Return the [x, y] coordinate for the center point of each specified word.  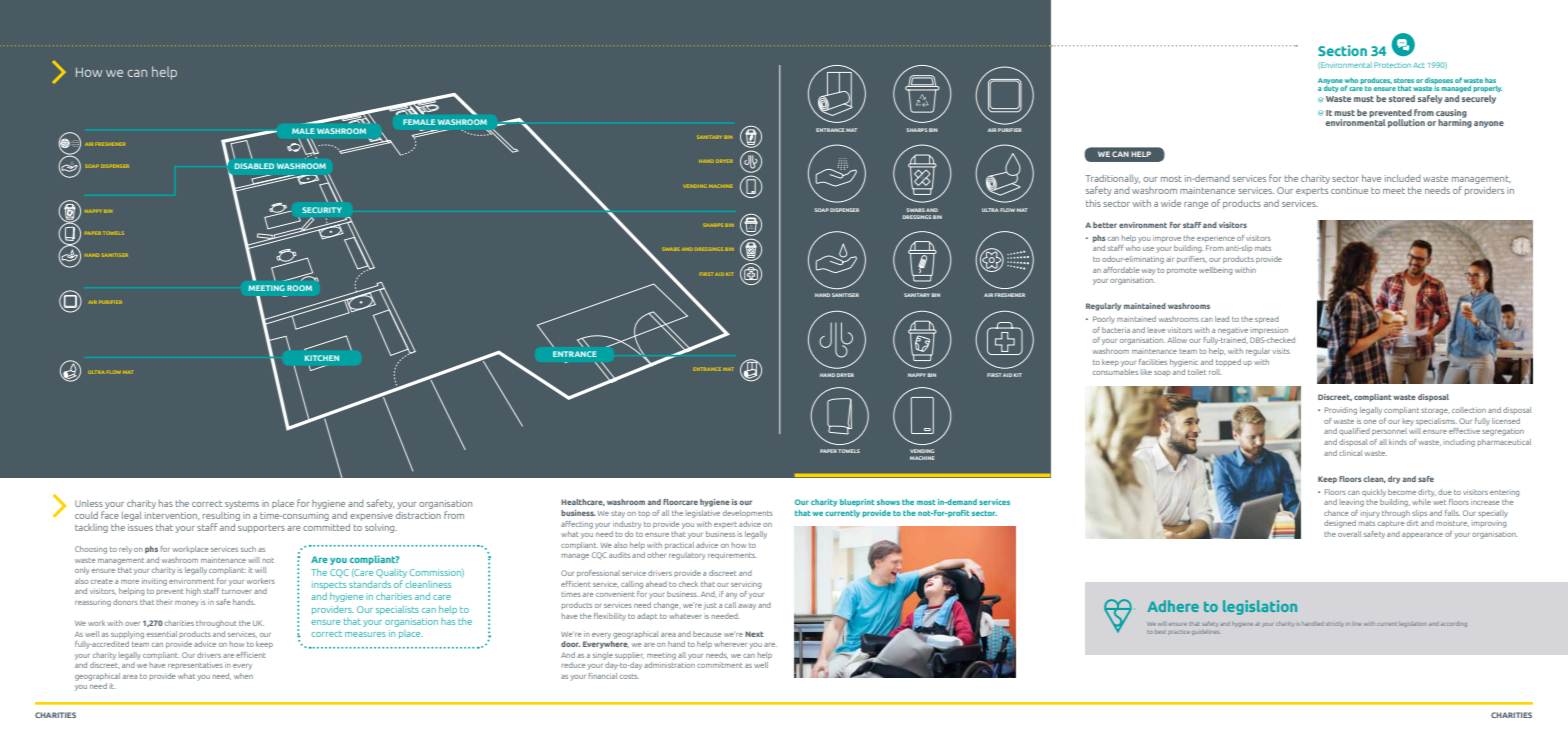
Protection [1392, 65]
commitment [720, 665]
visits [1281, 351]
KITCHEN [322, 358]
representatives [195, 665]
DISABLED [254, 166]
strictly [1334, 624]
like [1146, 372]
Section [1342, 50]
